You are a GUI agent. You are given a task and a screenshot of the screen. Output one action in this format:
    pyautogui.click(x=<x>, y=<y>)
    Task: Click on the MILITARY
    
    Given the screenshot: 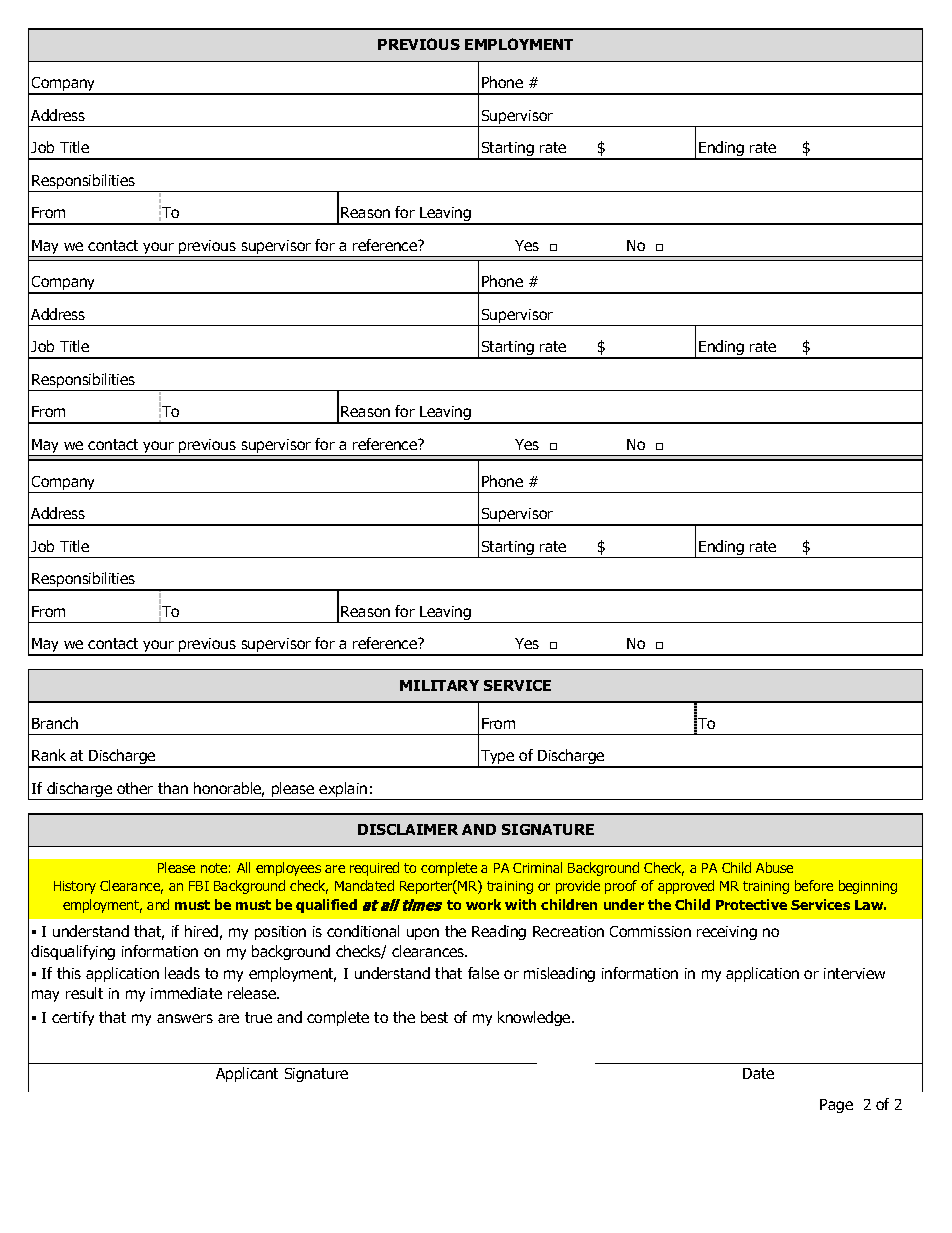 What is the action you would take?
    pyautogui.click(x=439, y=685)
